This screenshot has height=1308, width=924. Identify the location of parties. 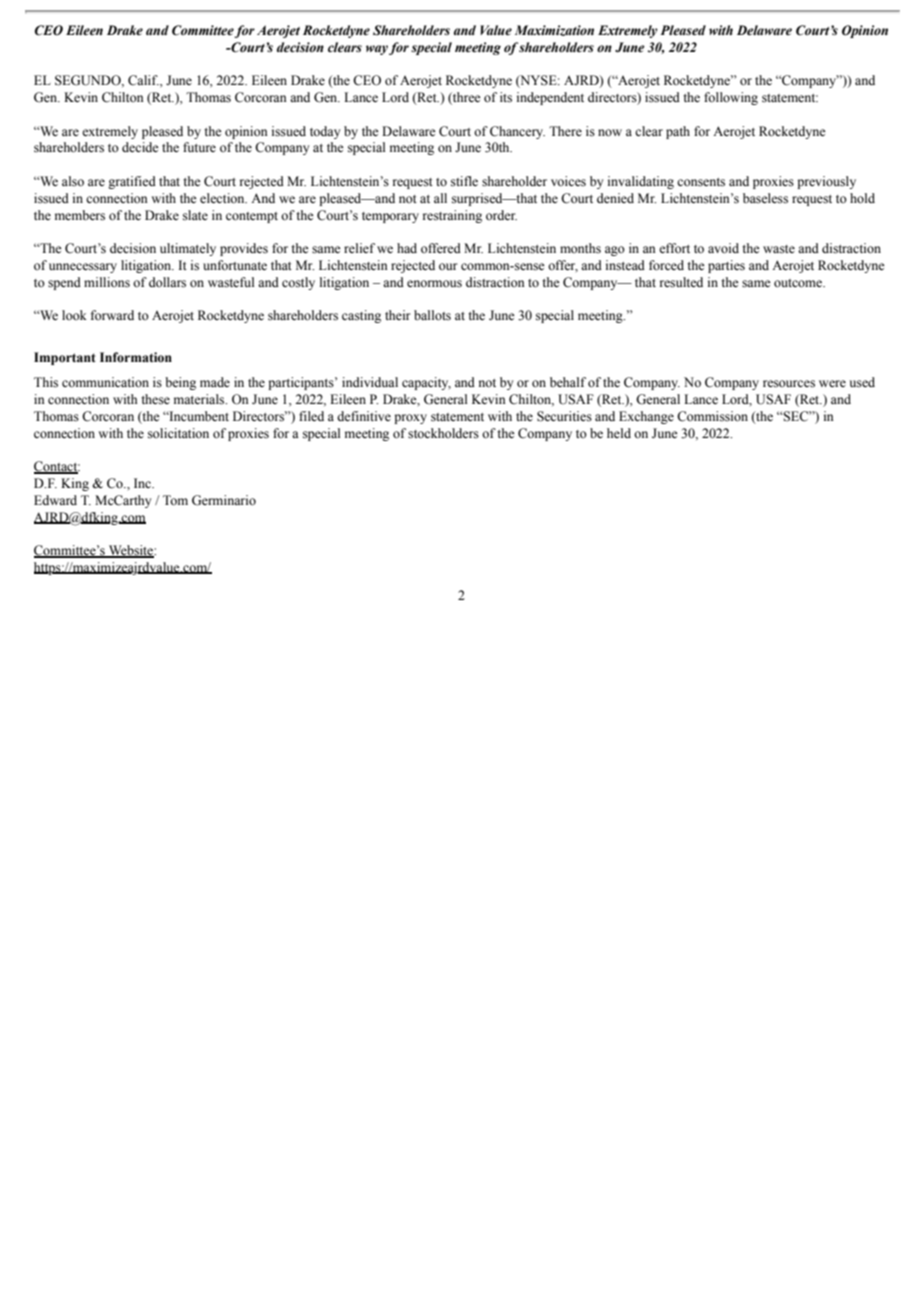
(726, 266).
